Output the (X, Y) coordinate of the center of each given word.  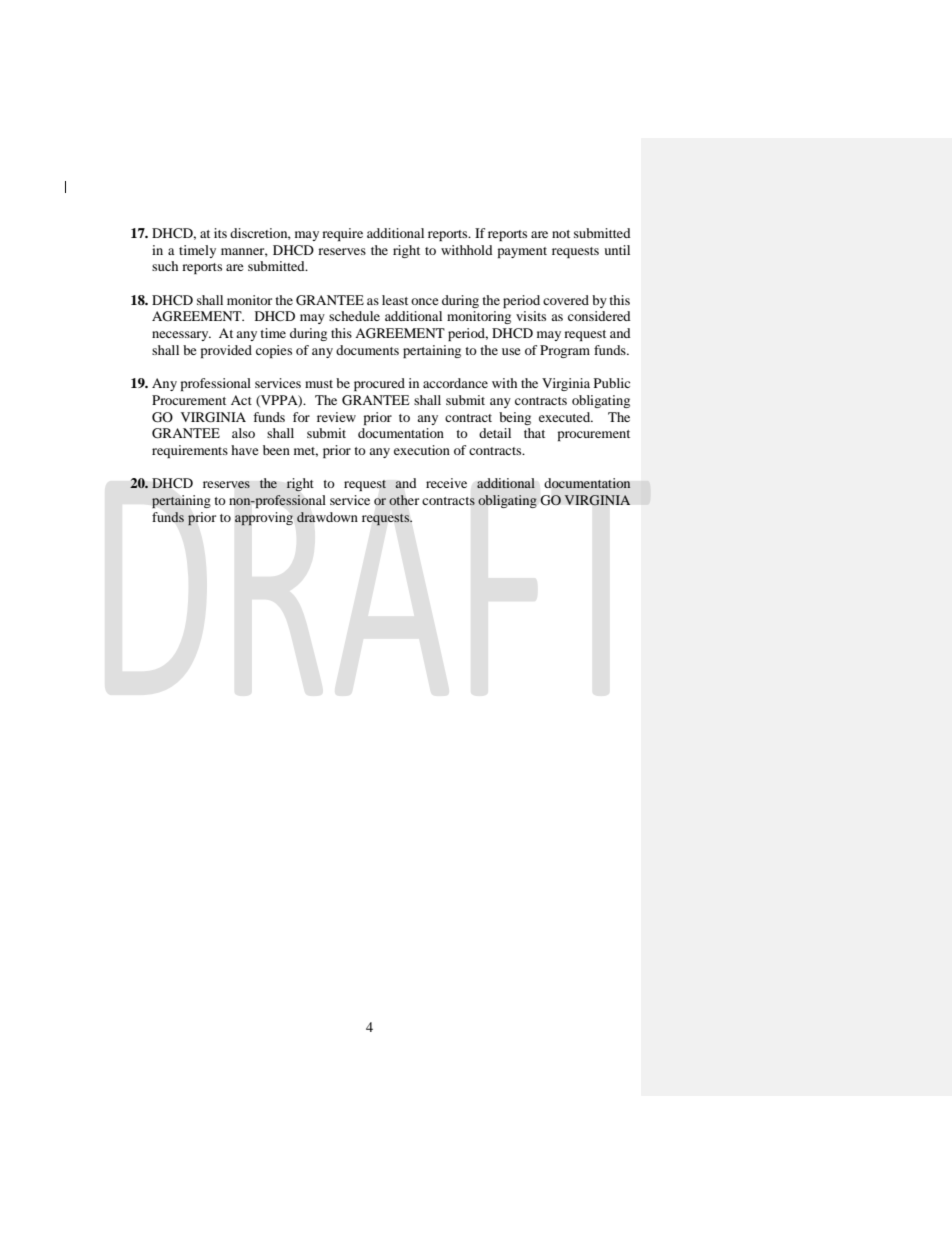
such (165, 266)
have (245, 450)
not (561, 234)
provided (226, 351)
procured (379, 384)
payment (522, 252)
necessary (181, 336)
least (395, 300)
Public (612, 383)
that (534, 433)
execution (422, 450)
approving (264, 519)
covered (566, 300)
